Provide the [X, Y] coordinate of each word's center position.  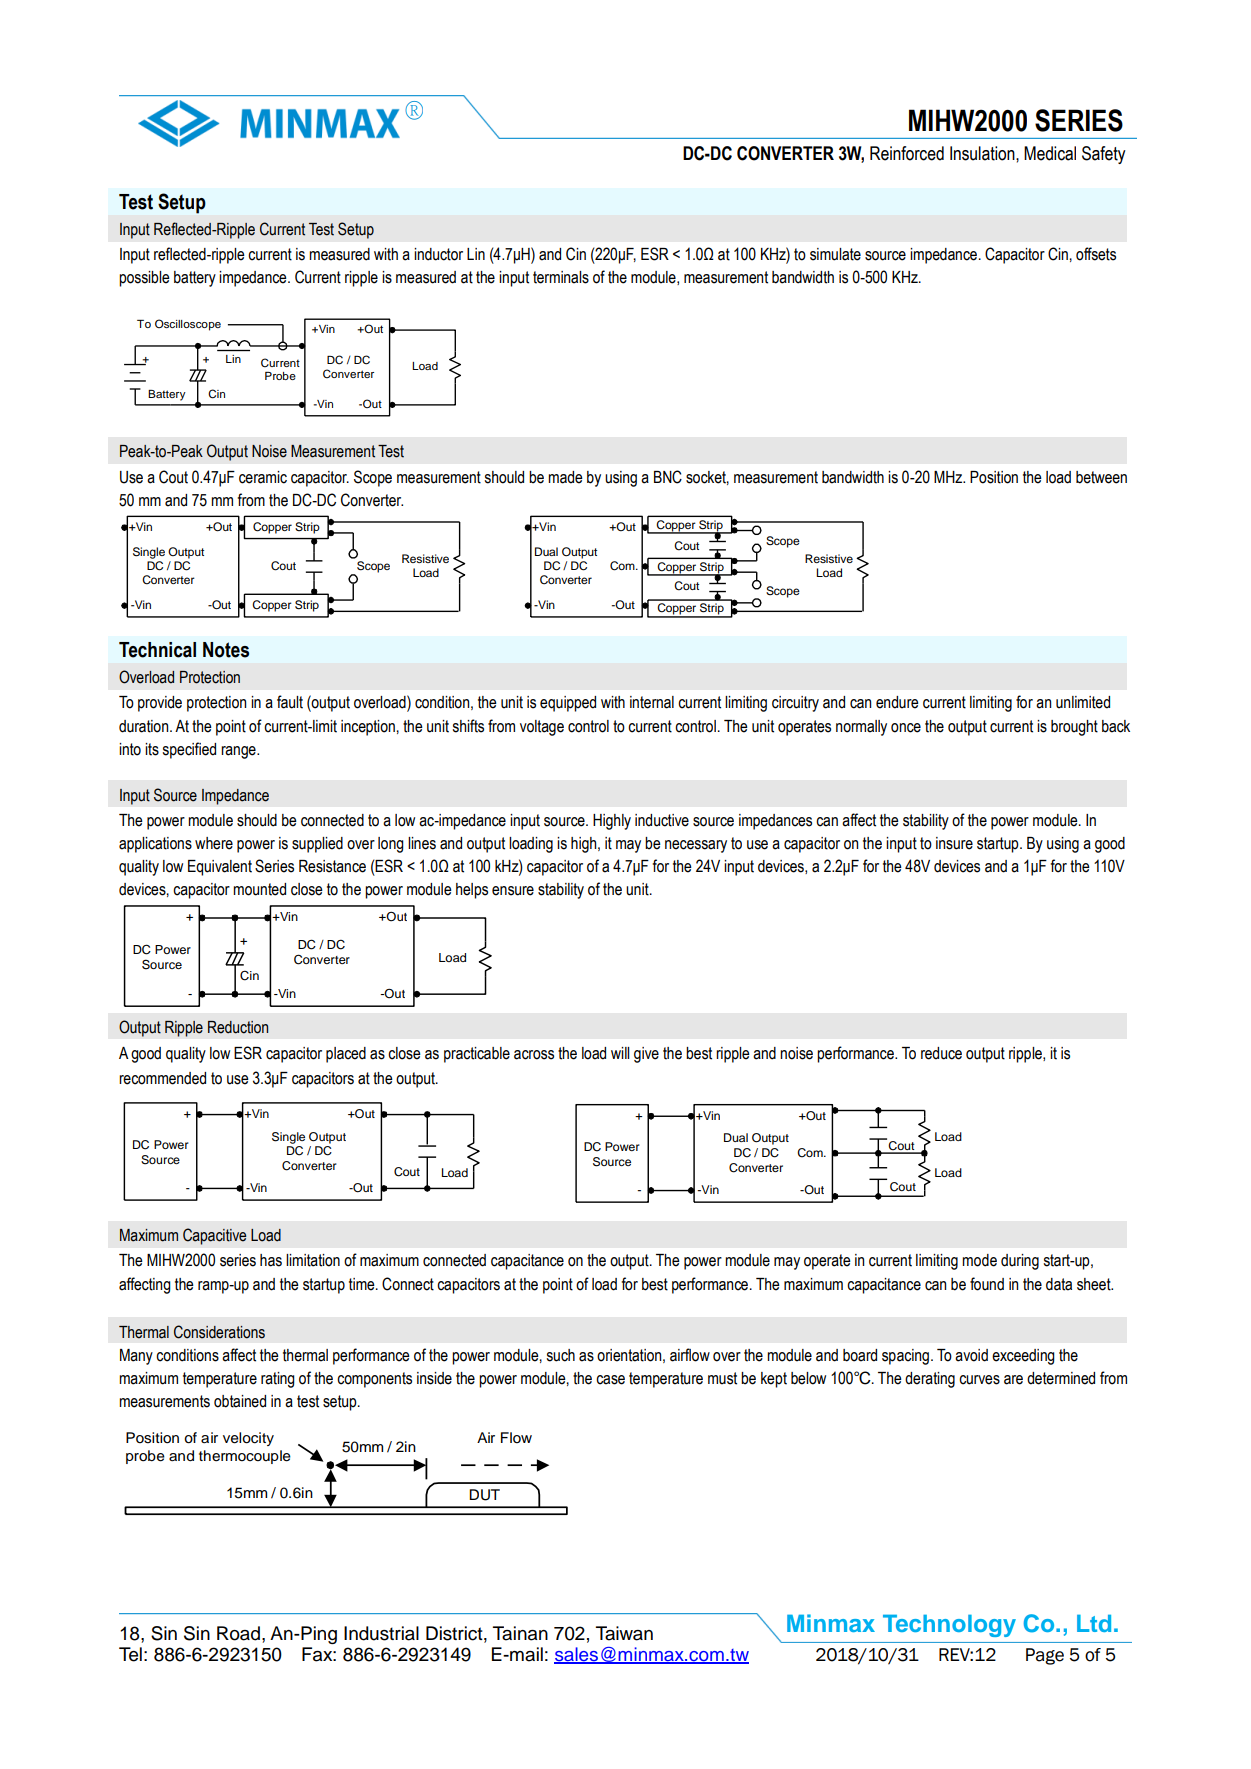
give [646, 1055]
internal [652, 702]
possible [144, 279]
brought [1074, 728]
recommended [162, 1078]
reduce [941, 1053]
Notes [226, 650]
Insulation [983, 153]
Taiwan [624, 1633]
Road [238, 1633]
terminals [561, 277]
